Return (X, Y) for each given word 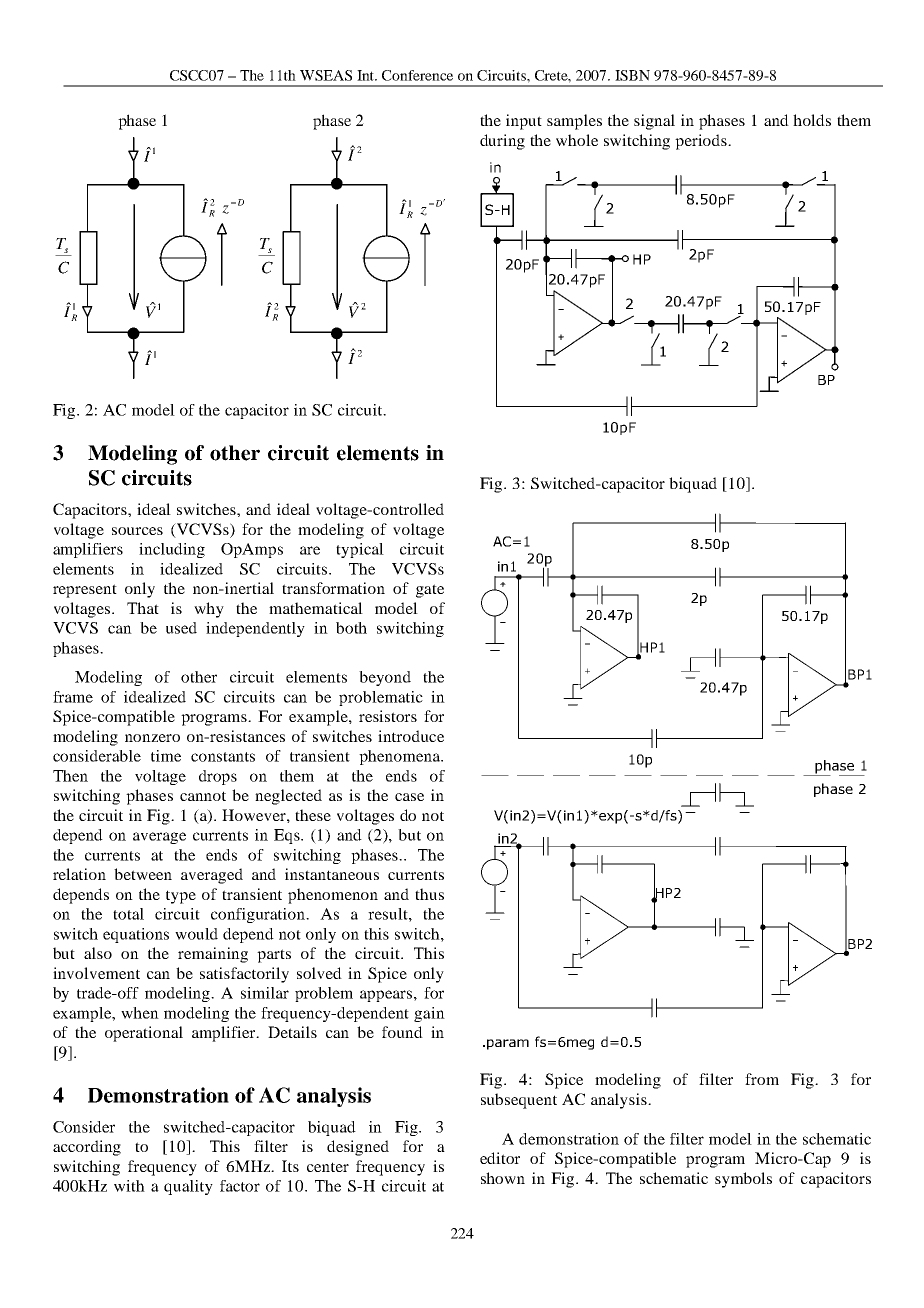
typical (360, 550)
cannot (203, 796)
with (129, 1186)
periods (702, 142)
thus (429, 894)
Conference (417, 75)
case (409, 797)
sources (137, 531)
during (502, 142)
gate (430, 591)
